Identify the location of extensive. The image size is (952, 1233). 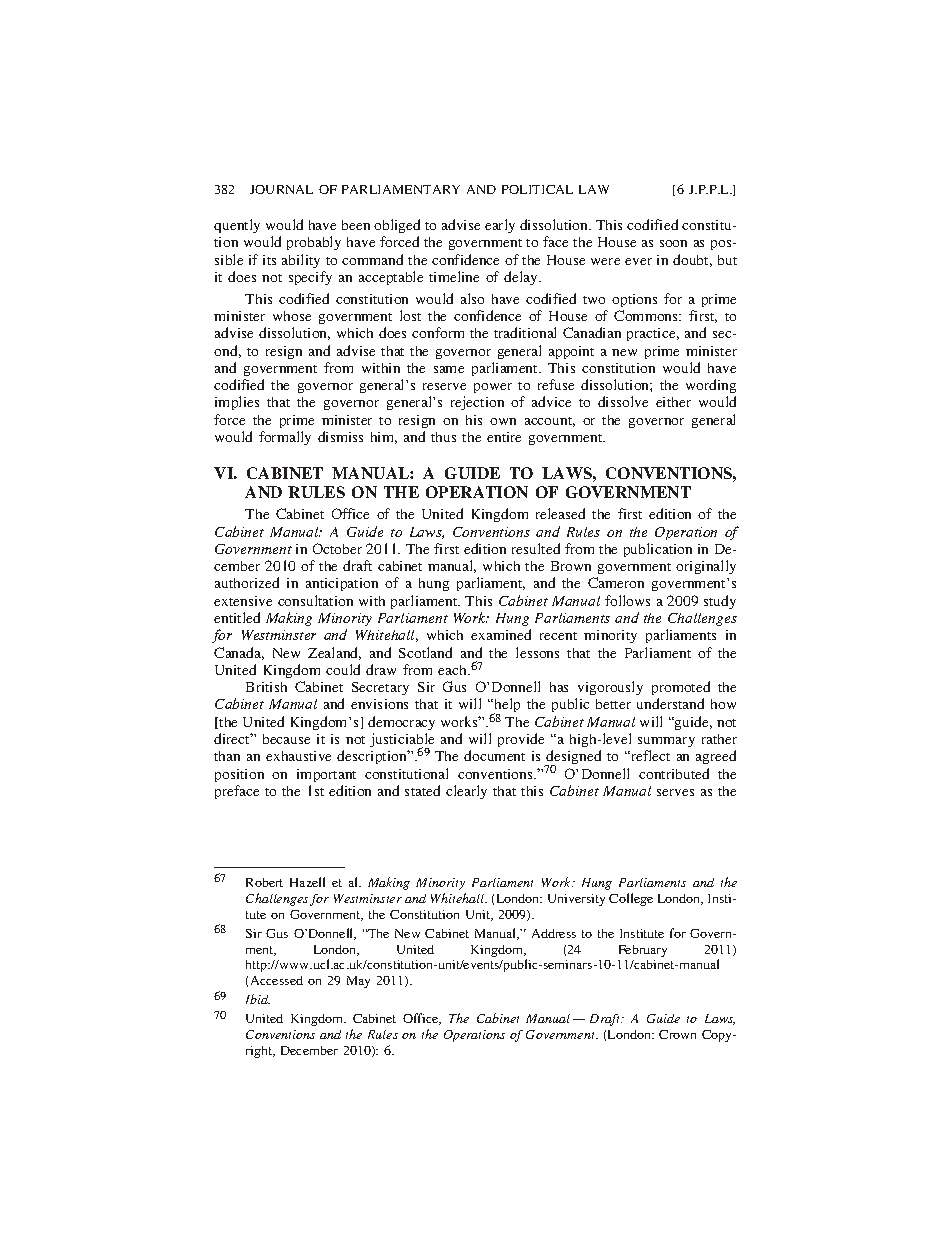
(243, 601).
